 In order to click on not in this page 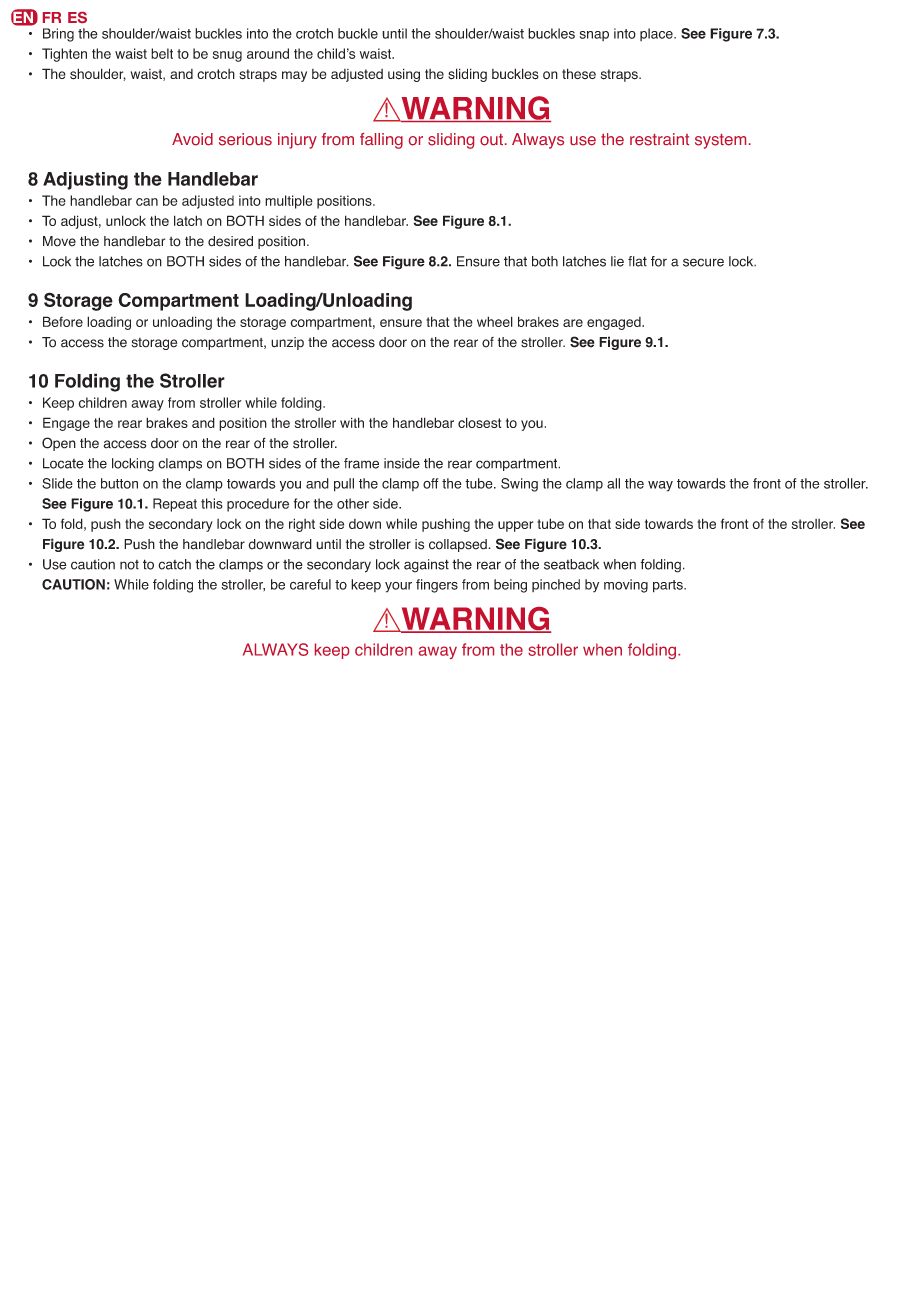, I will do `click(129, 565)`.
